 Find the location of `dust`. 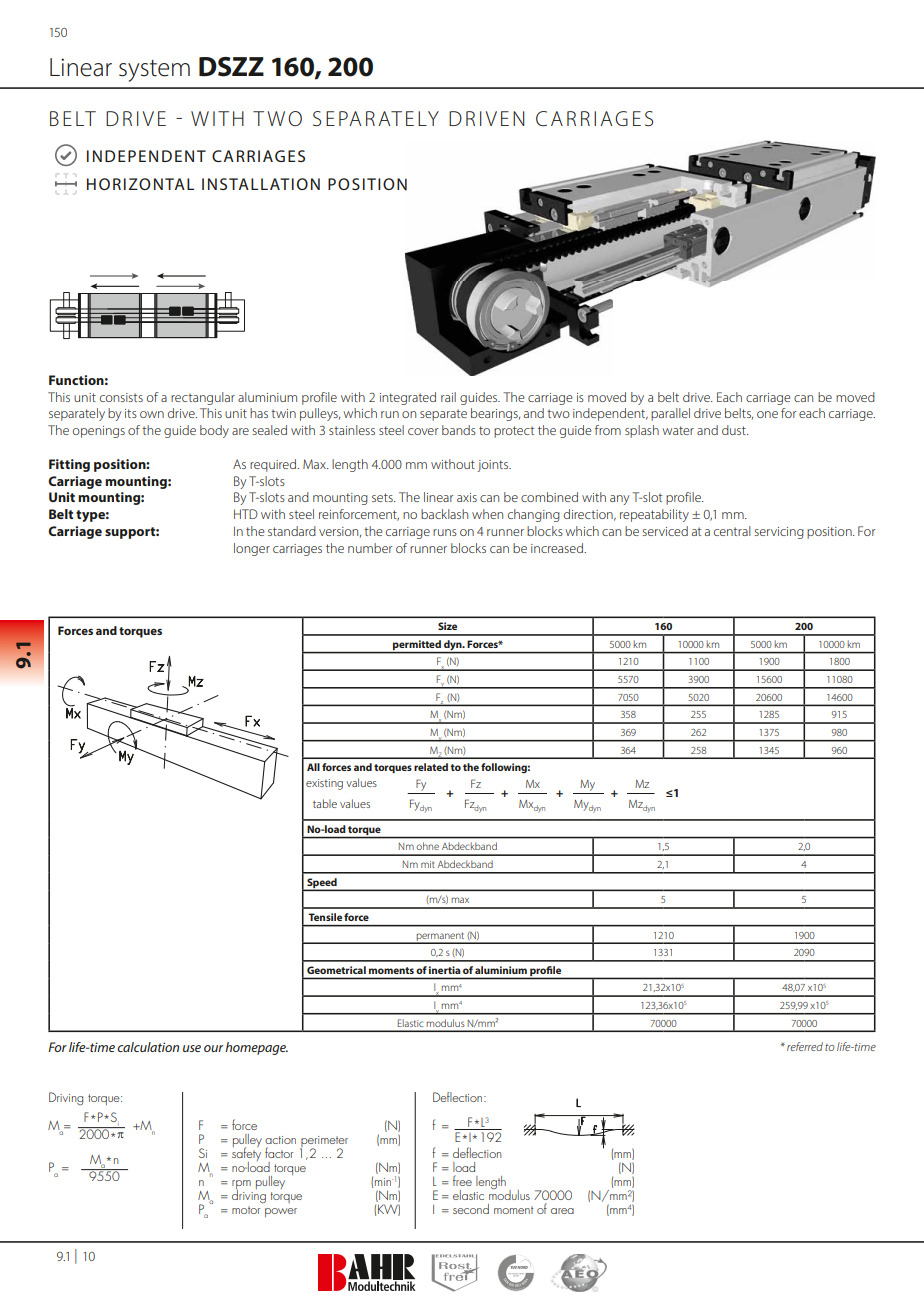

dust is located at coordinates (735, 430).
